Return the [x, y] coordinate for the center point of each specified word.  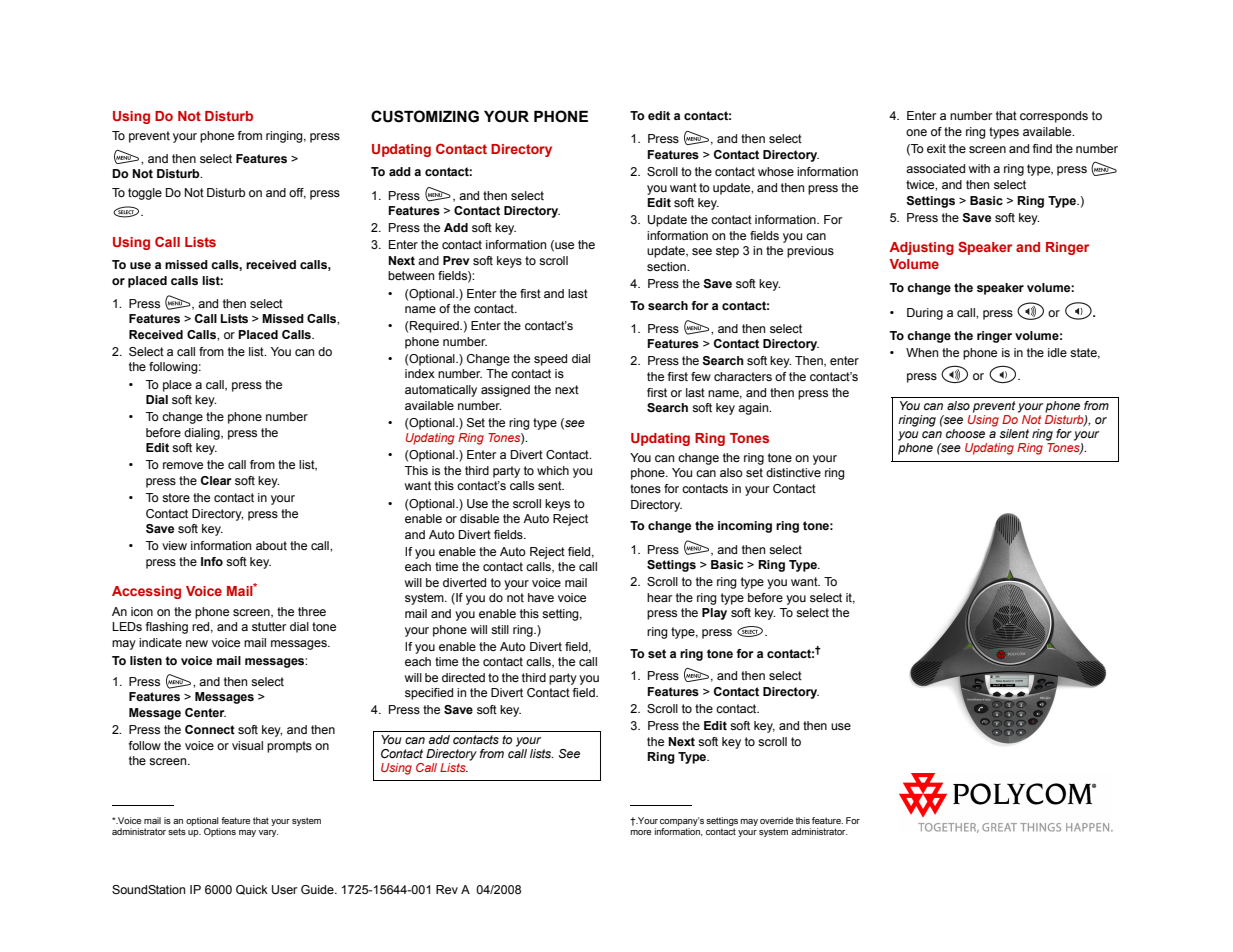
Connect [210, 729]
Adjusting [922, 248]
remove [183, 465]
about [271, 545]
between [411, 275]
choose [965, 433]
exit [936, 148]
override [776, 820]
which [553, 470]
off [297, 193]
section [667, 266]
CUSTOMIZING [425, 116]
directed [463, 677]
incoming [745, 527]
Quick [252, 890]
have [541, 597]
